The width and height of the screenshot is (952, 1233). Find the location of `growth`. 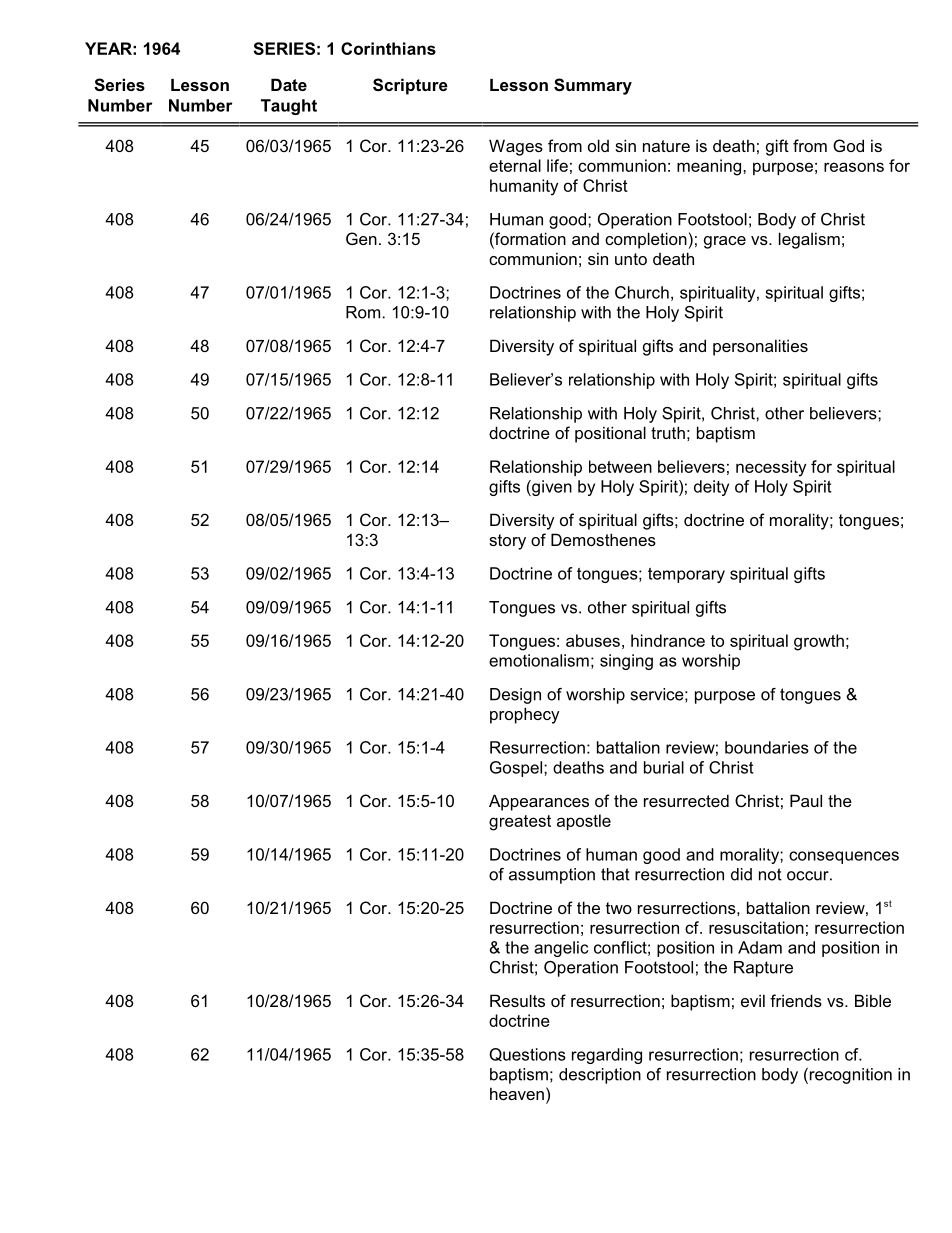

growth is located at coordinates (819, 642).
